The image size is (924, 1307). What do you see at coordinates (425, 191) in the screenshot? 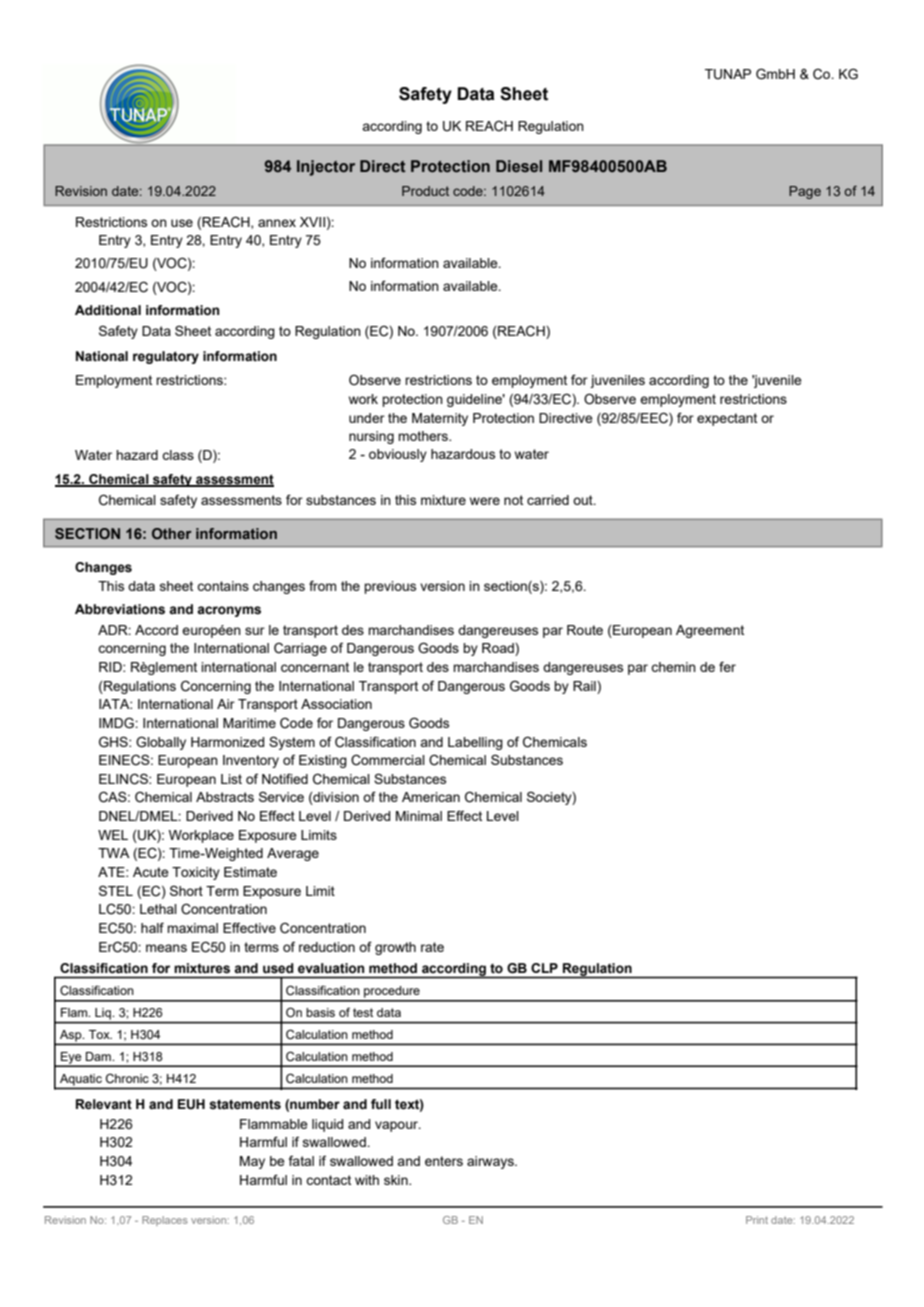
I see `Product` at bounding box center [425, 191].
